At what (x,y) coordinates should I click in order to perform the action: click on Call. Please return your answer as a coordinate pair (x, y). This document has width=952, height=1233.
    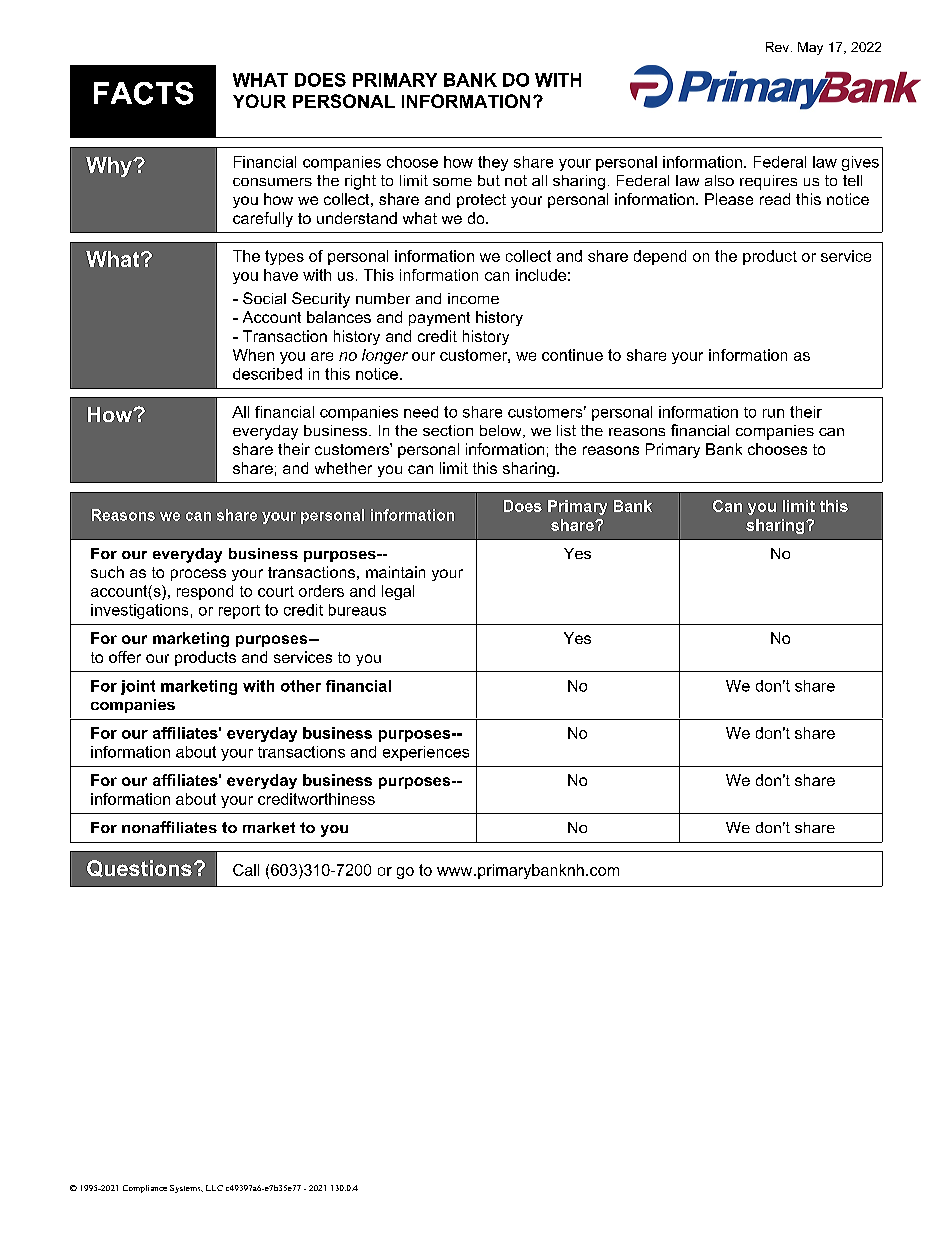
    Looking at the image, I should click on (246, 870).
